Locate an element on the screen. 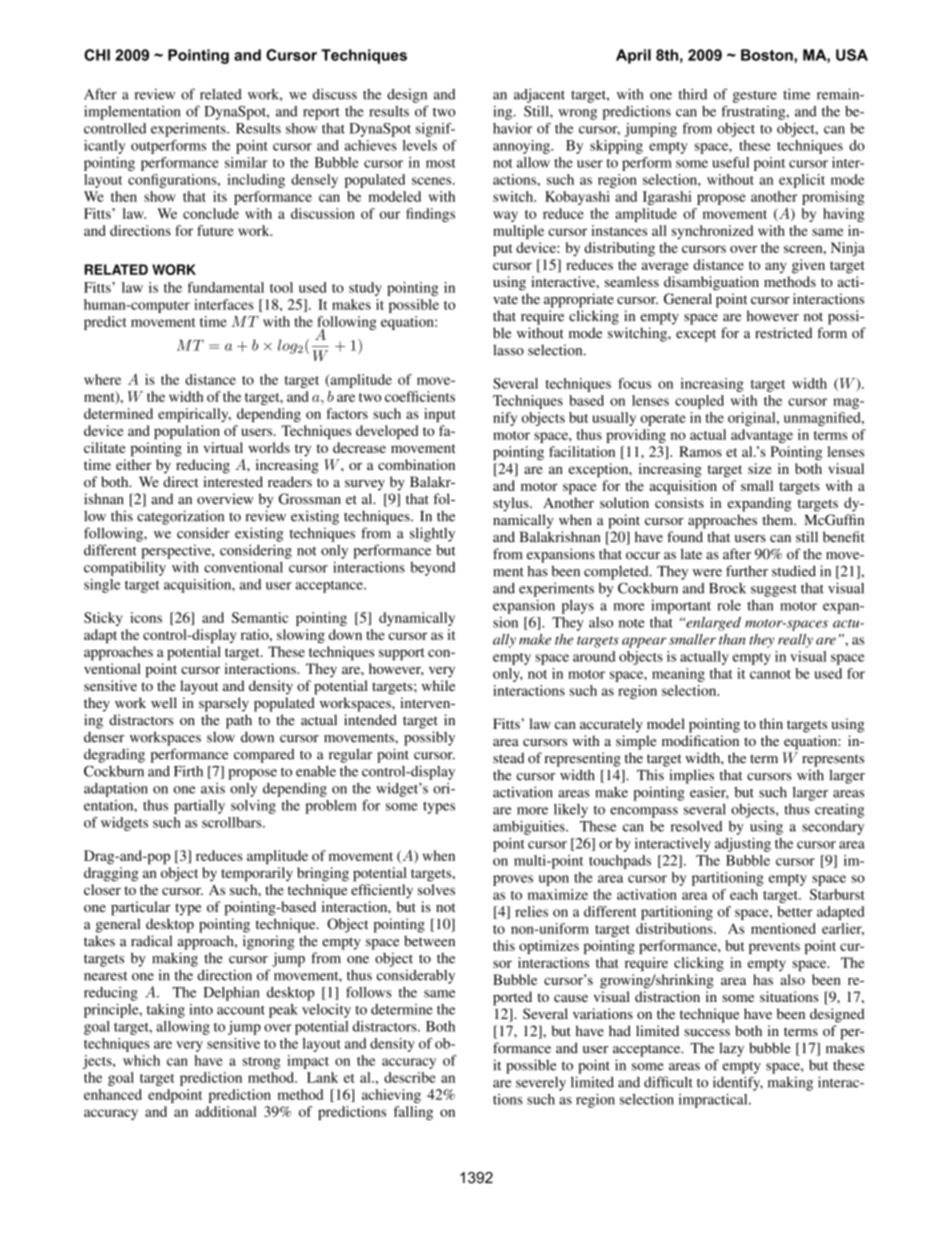 Image resolution: width=952 pixels, height=1233 pixels. additional is located at coordinates (226, 1111).
